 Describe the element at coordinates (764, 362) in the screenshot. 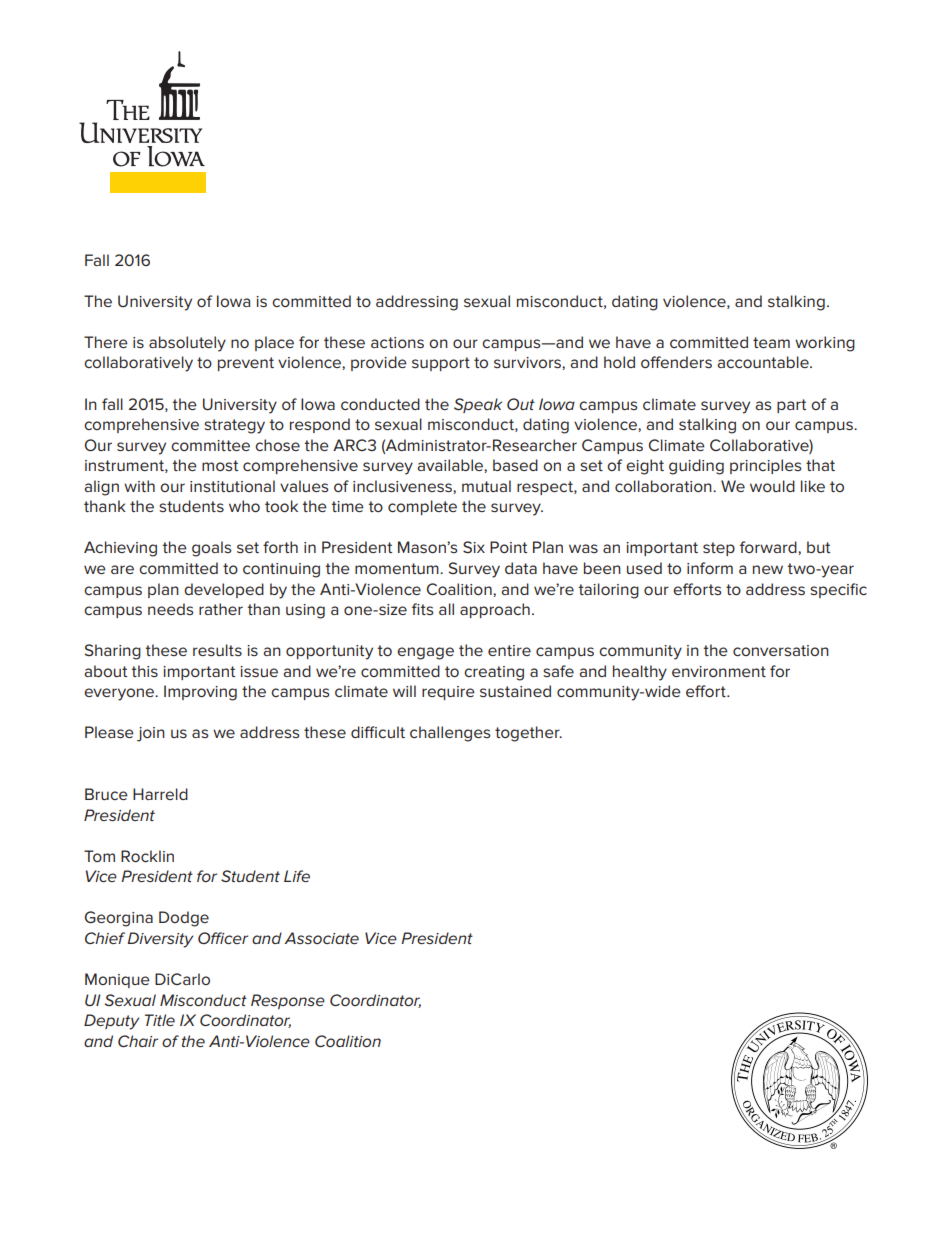

I see `accountable` at that location.
